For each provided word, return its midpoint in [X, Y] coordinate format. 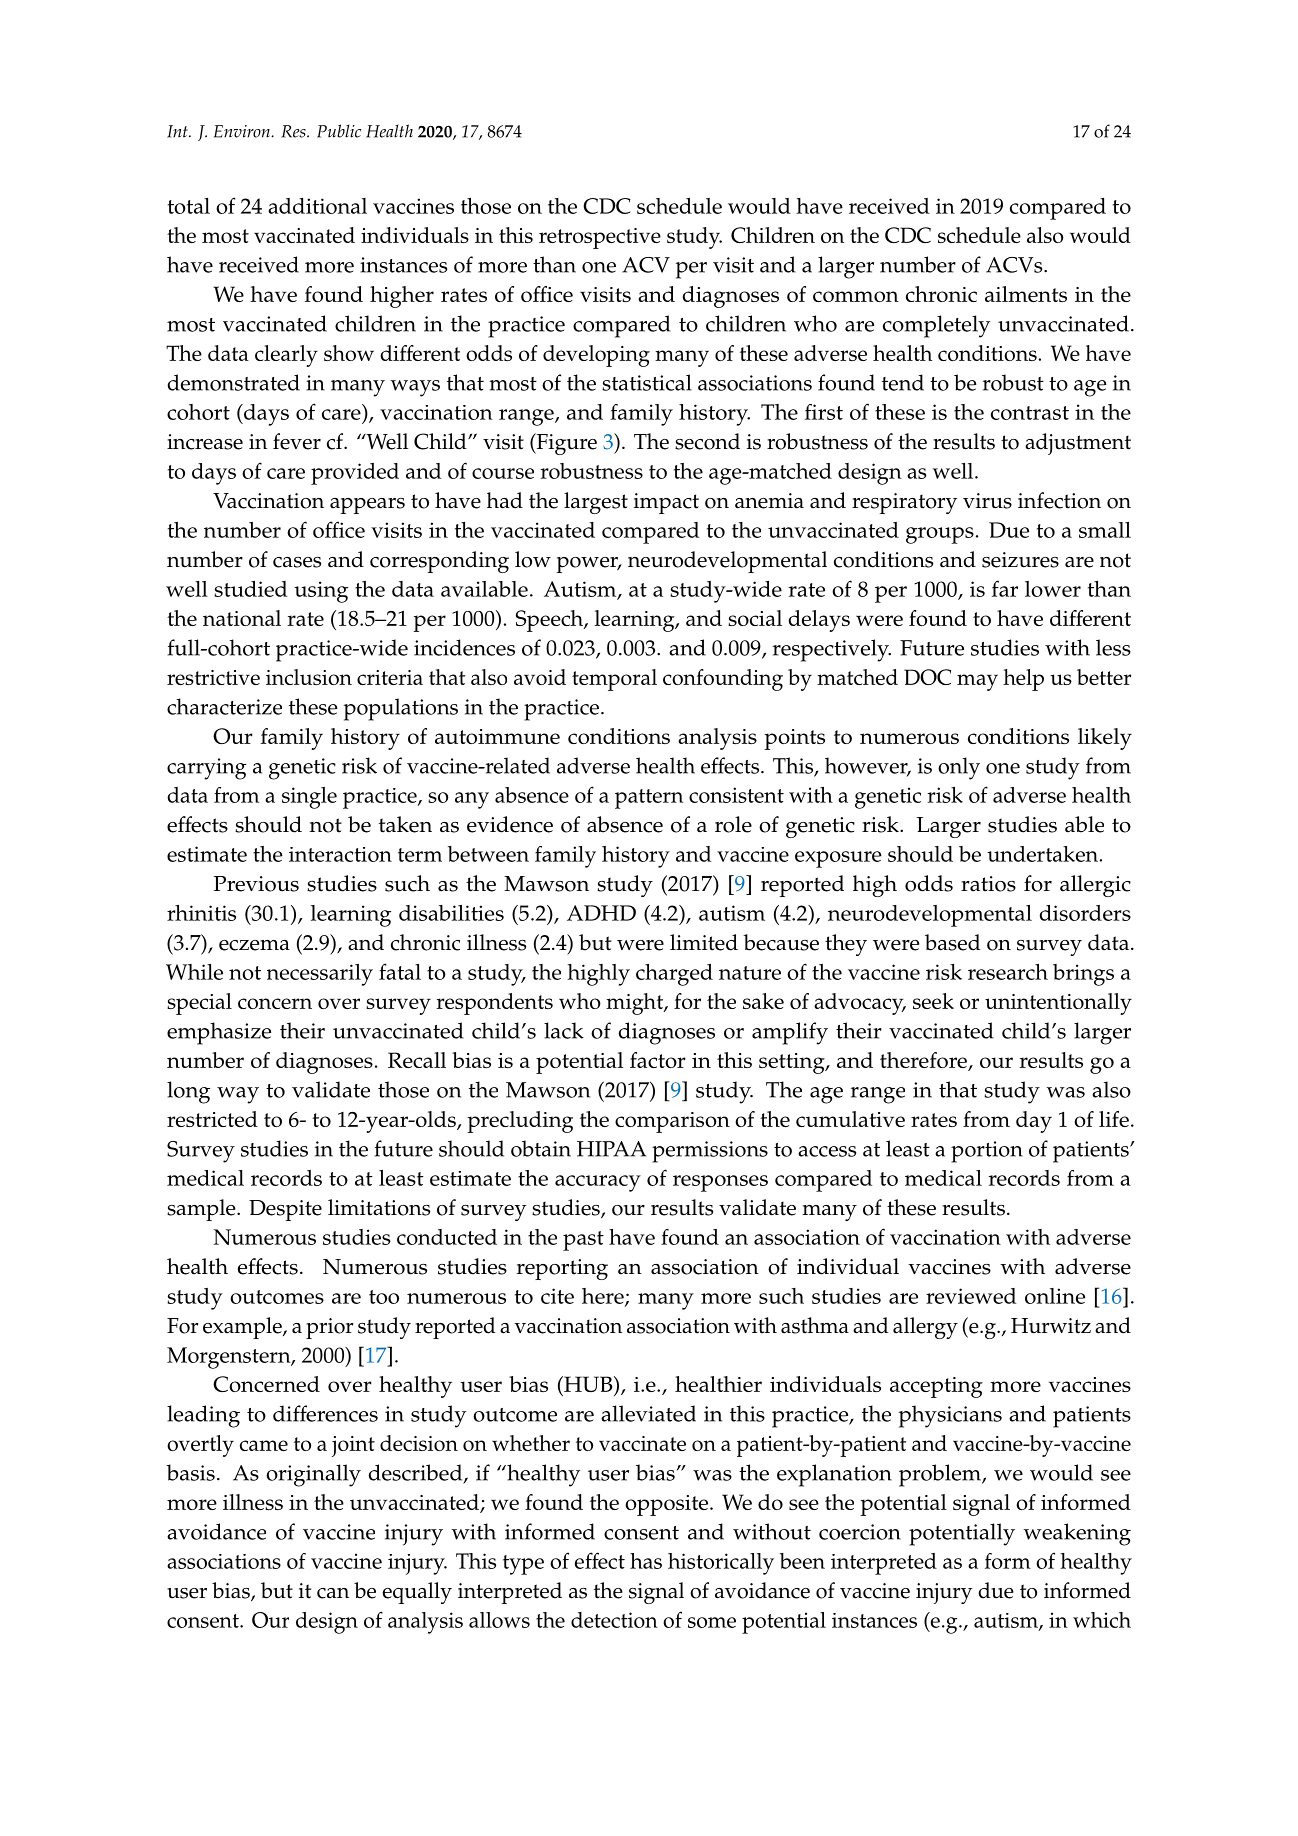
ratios [988, 884]
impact [666, 503]
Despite [285, 1210]
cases [297, 562]
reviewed [971, 1296]
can [333, 1593]
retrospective [600, 238]
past [583, 1241]
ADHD [601, 913]
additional [317, 206]
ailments [1026, 294]
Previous [256, 884]
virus [987, 501]
